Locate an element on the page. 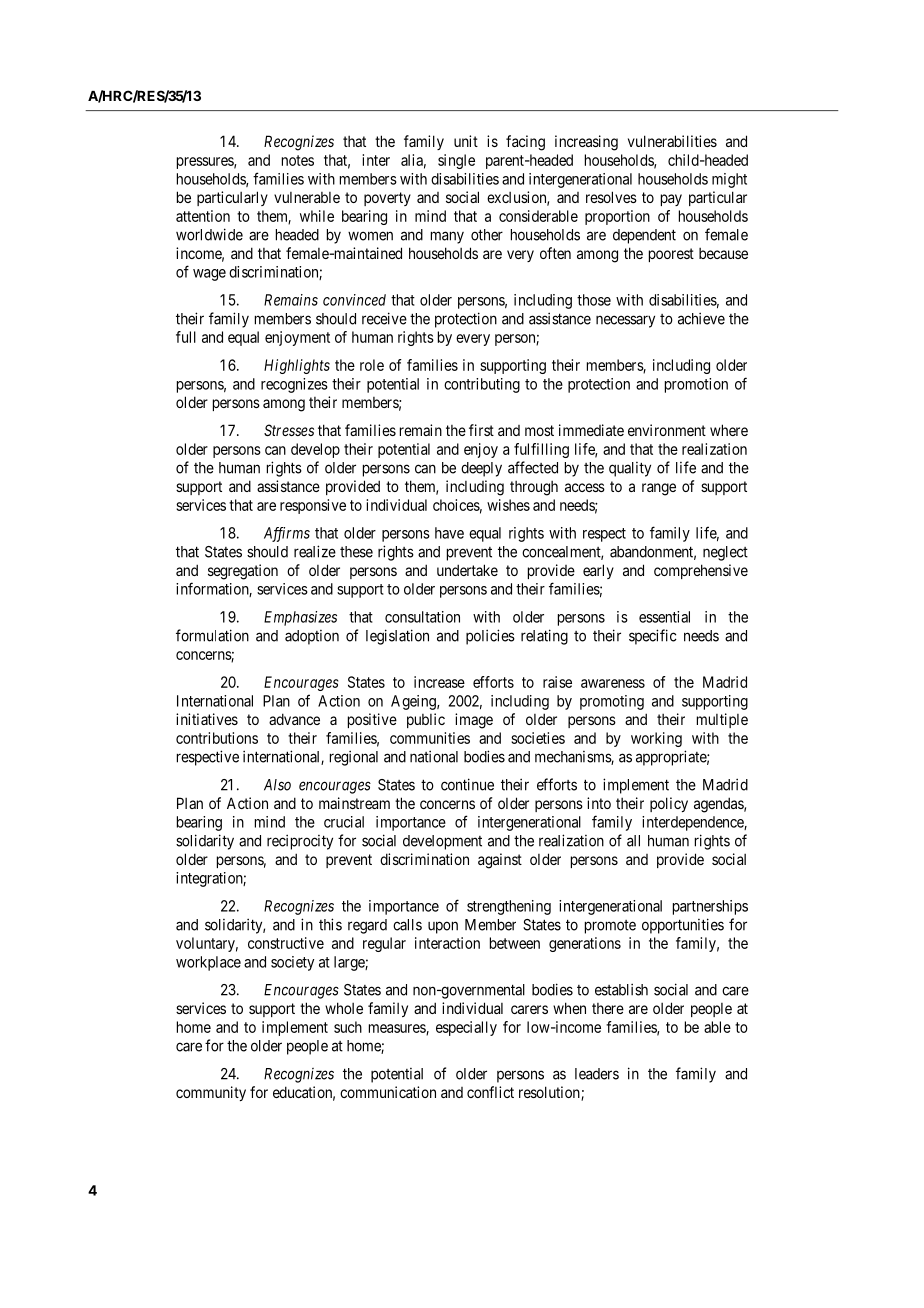 The width and height of the image is (924, 1308). consultation is located at coordinates (422, 617).
